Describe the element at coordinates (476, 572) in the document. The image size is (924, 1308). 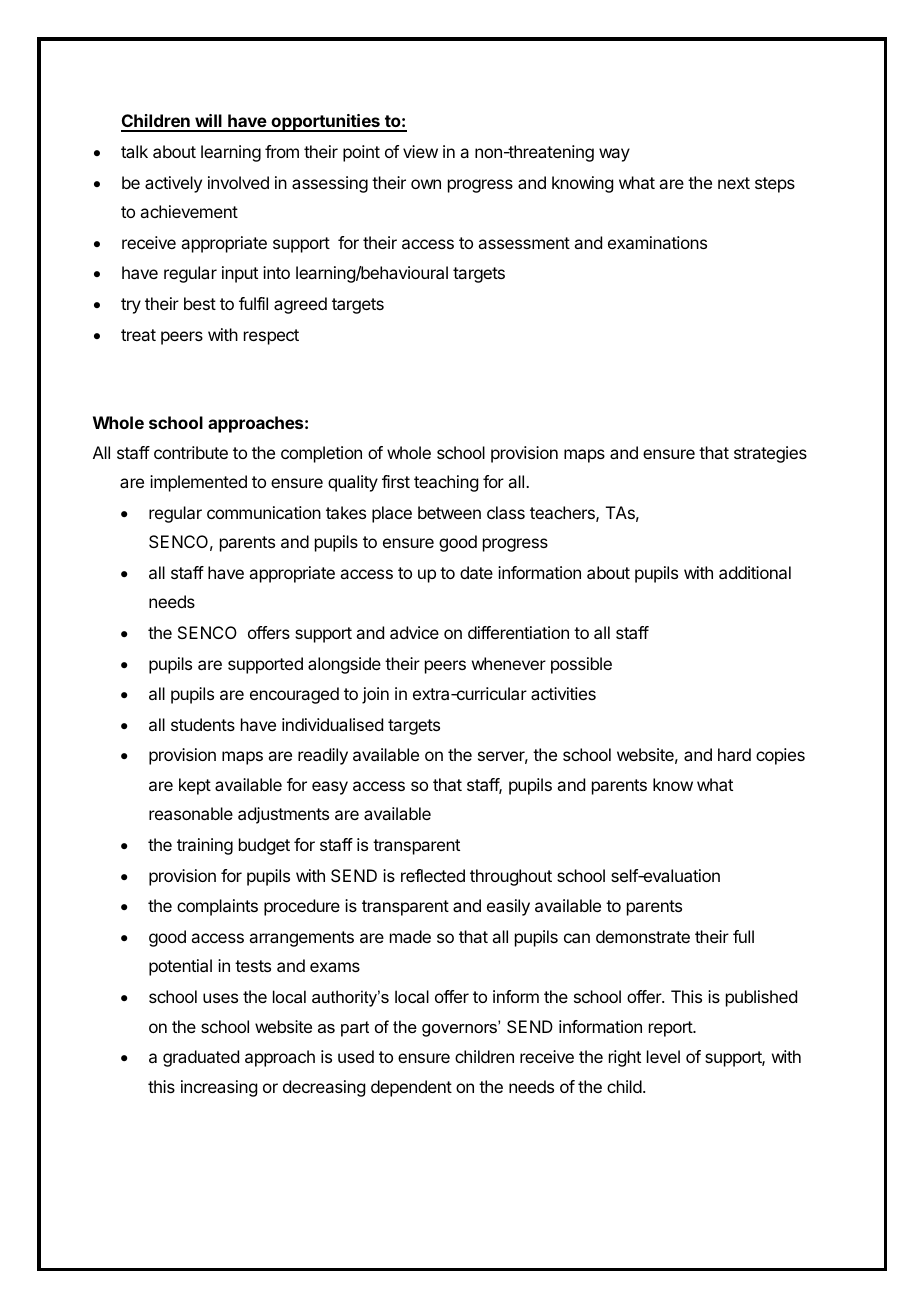
I see `date` at that location.
